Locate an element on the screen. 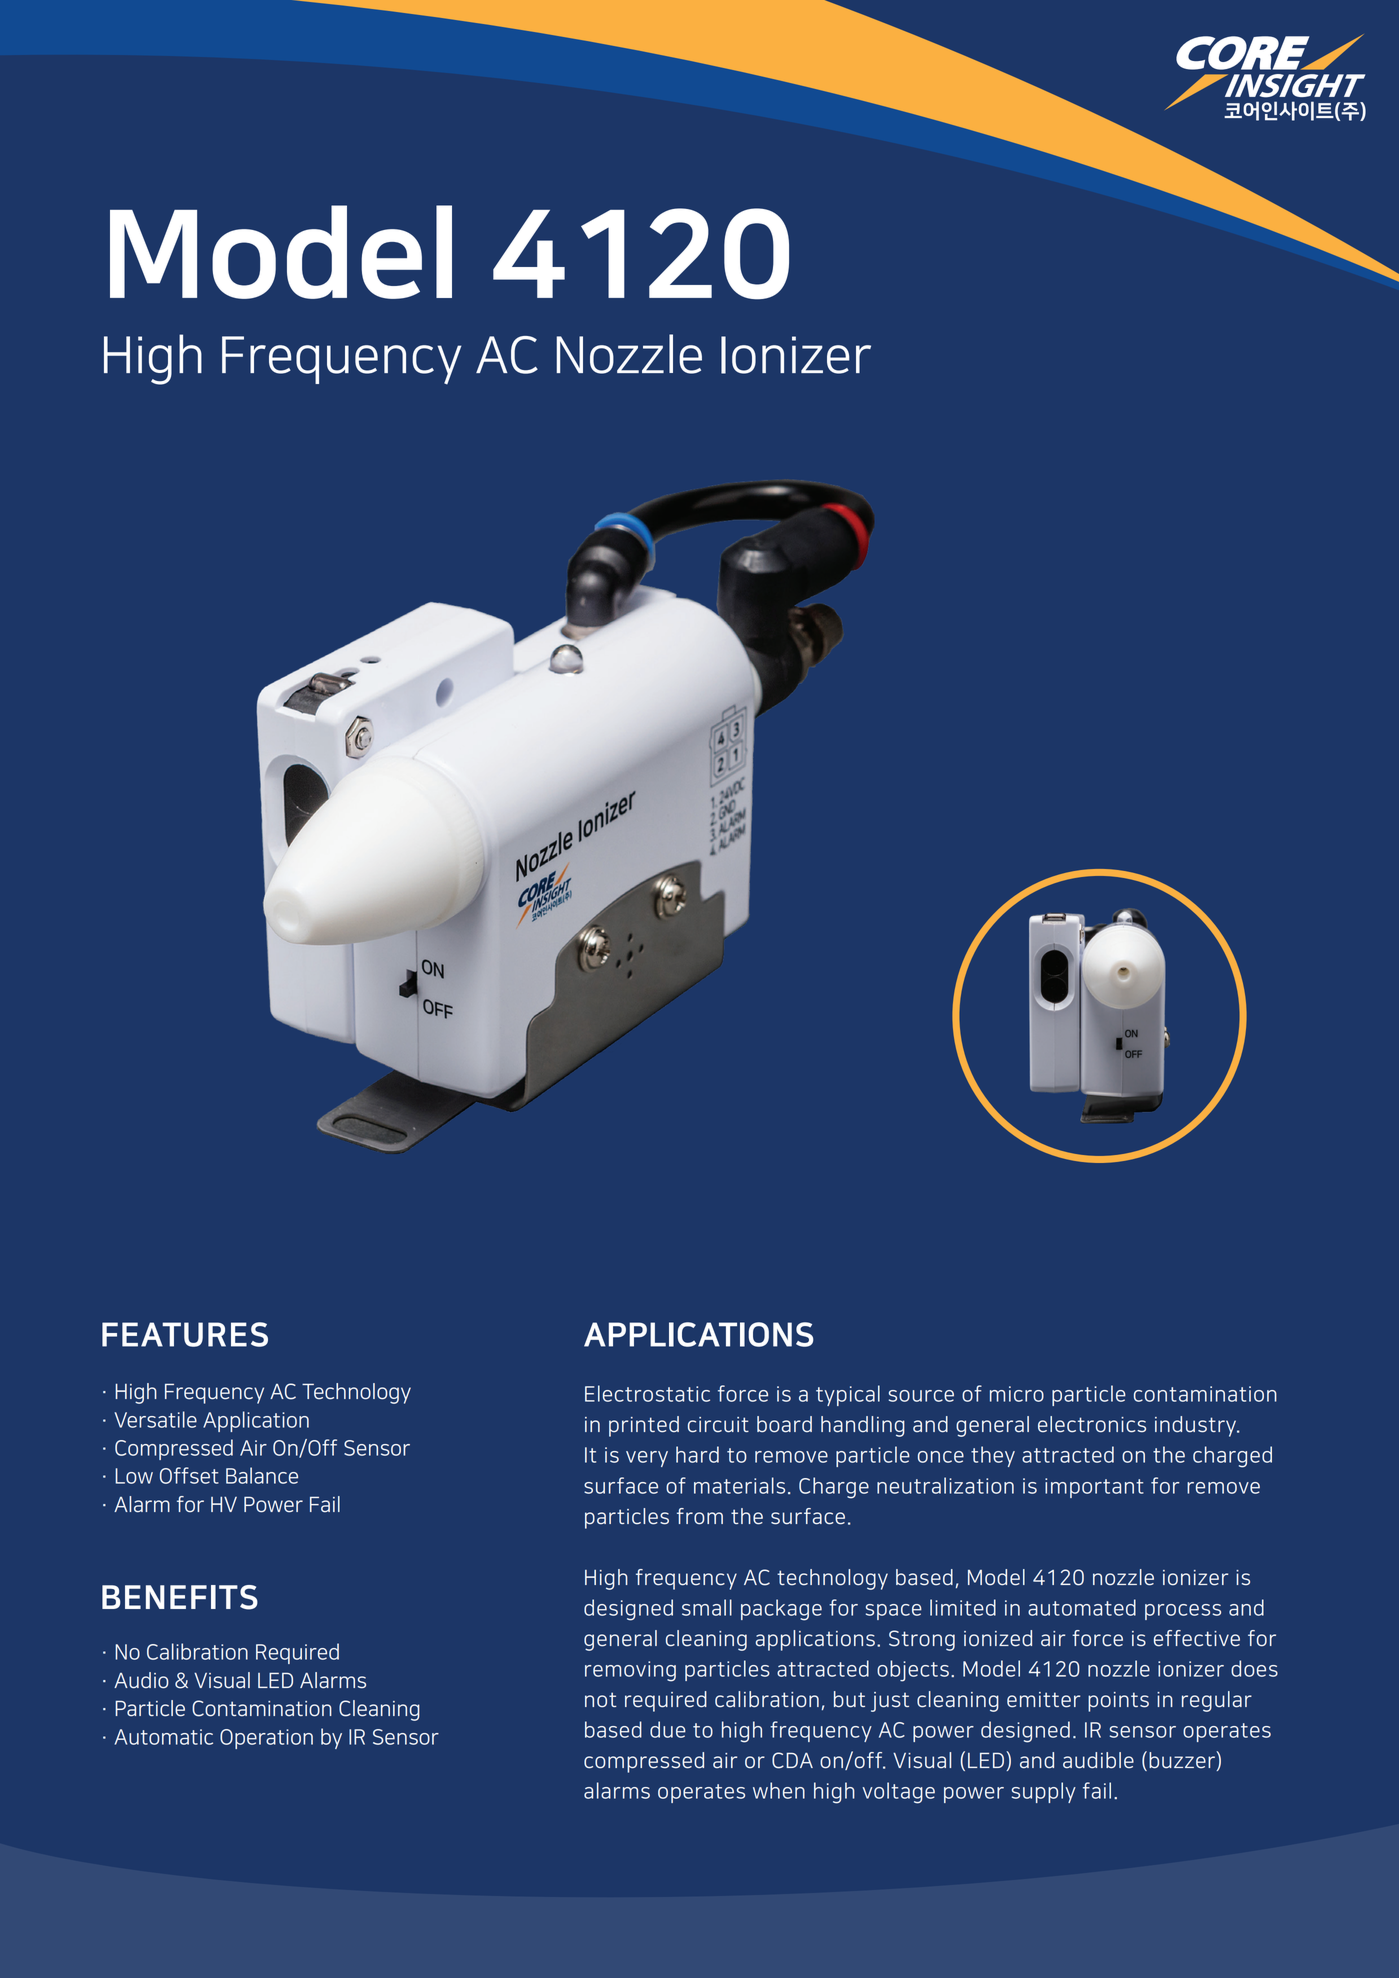  materials is located at coordinates (739, 1485).
